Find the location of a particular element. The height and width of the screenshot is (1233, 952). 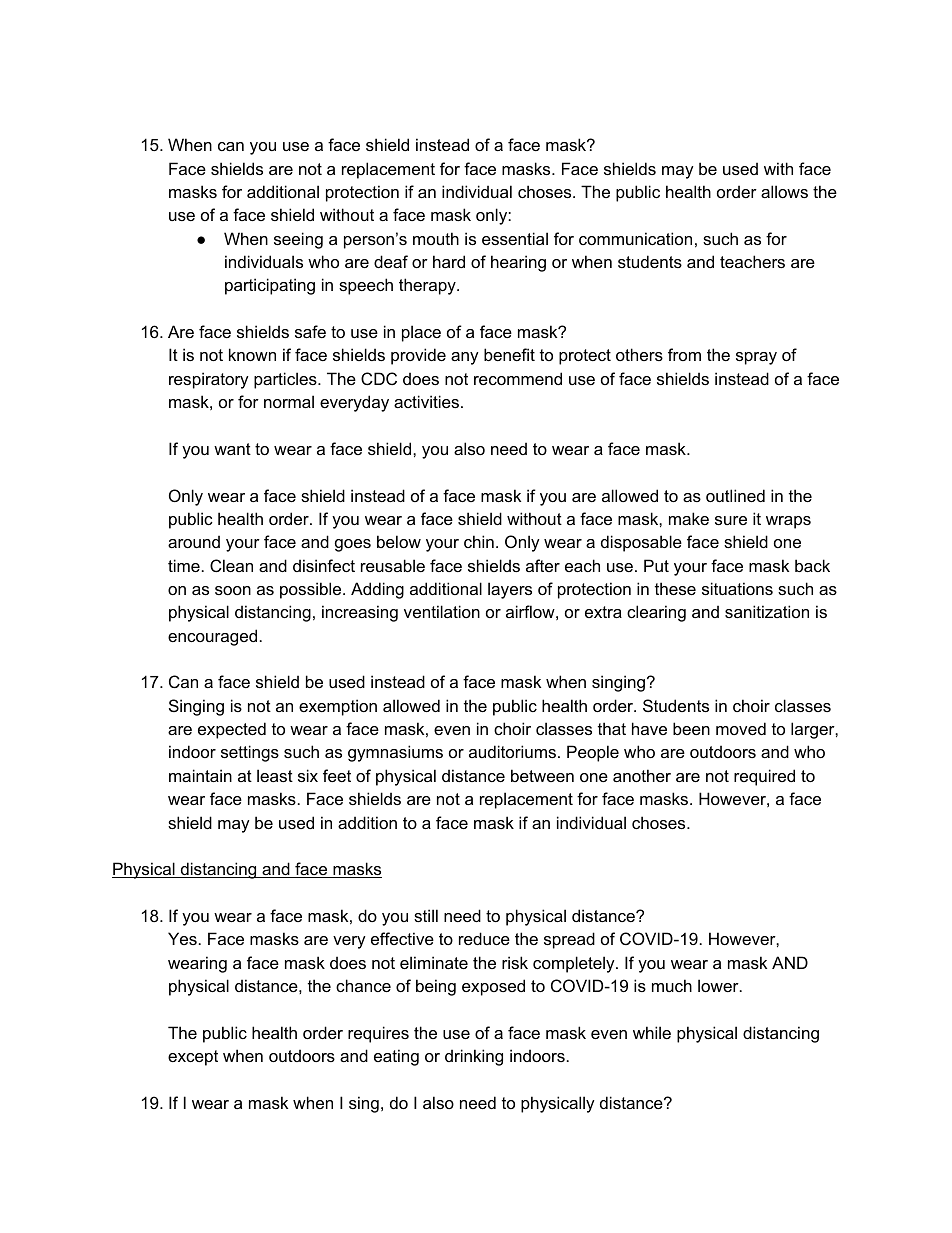

required is located at coordinates (764, 777).
